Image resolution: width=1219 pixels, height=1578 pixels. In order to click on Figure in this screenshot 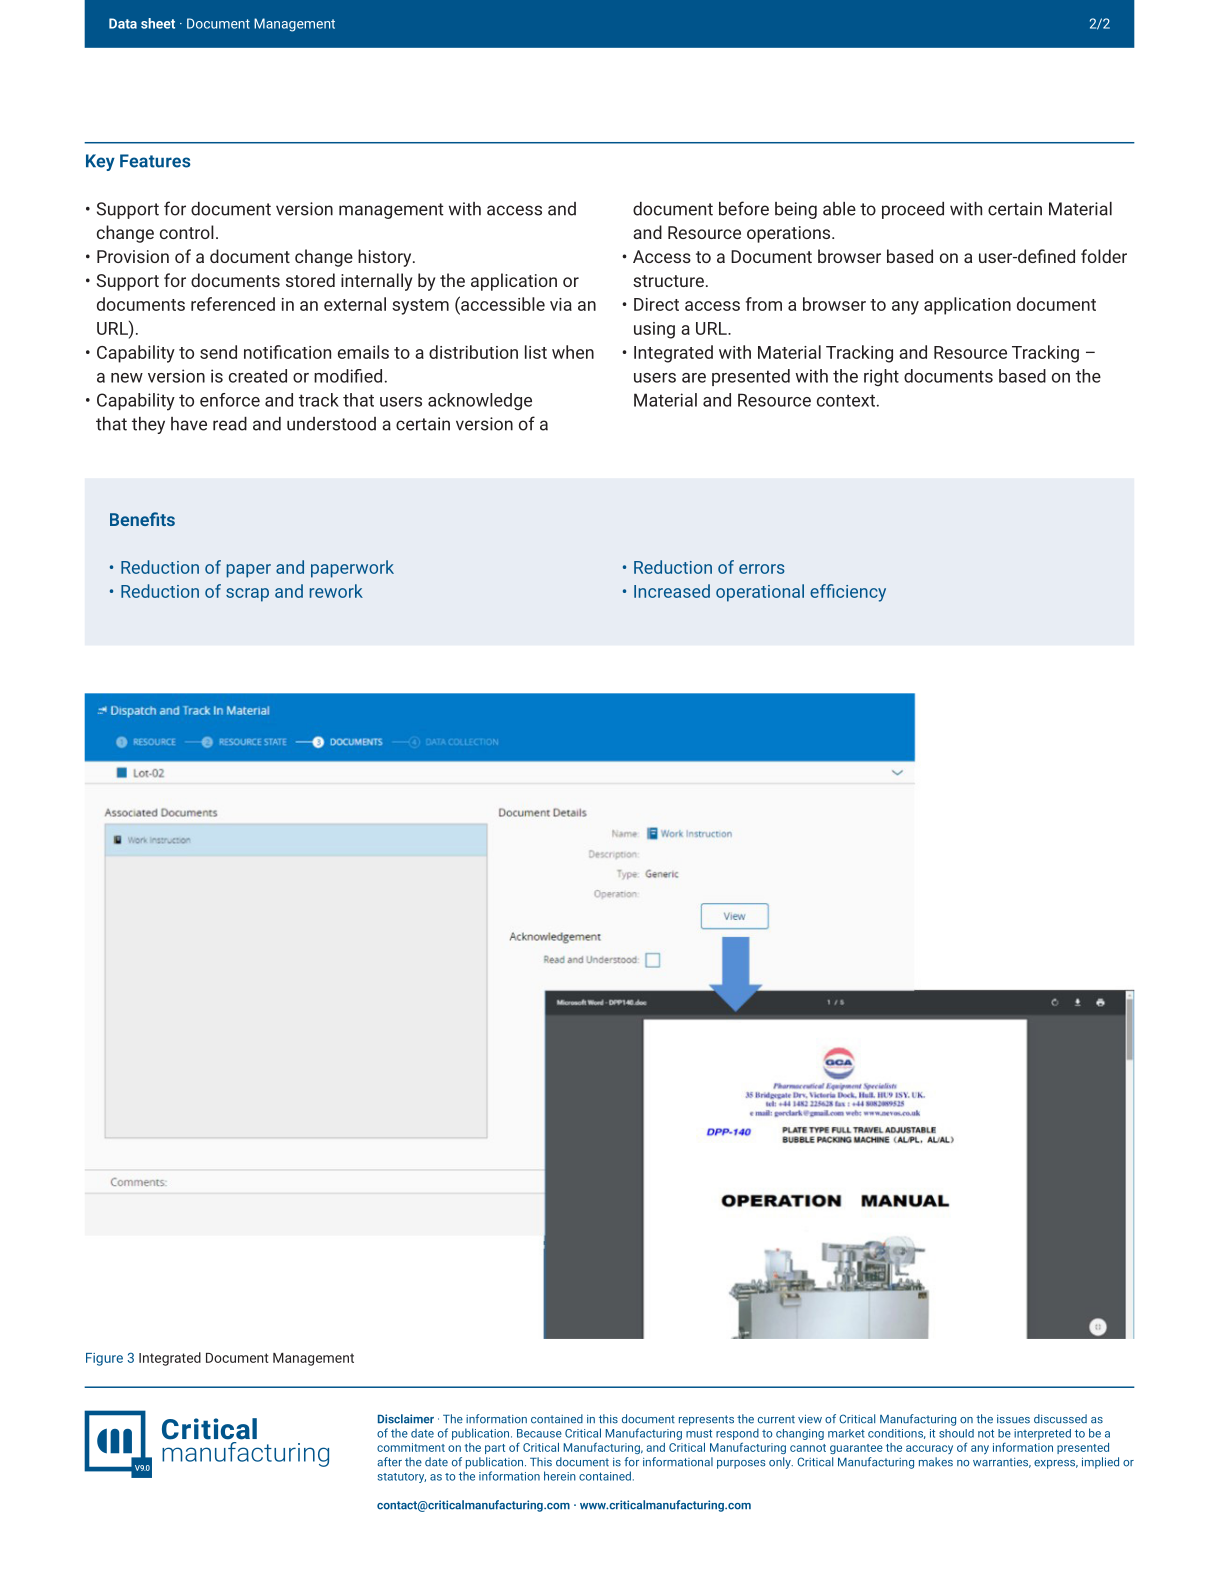, I will do `click(104, 1359)`.
